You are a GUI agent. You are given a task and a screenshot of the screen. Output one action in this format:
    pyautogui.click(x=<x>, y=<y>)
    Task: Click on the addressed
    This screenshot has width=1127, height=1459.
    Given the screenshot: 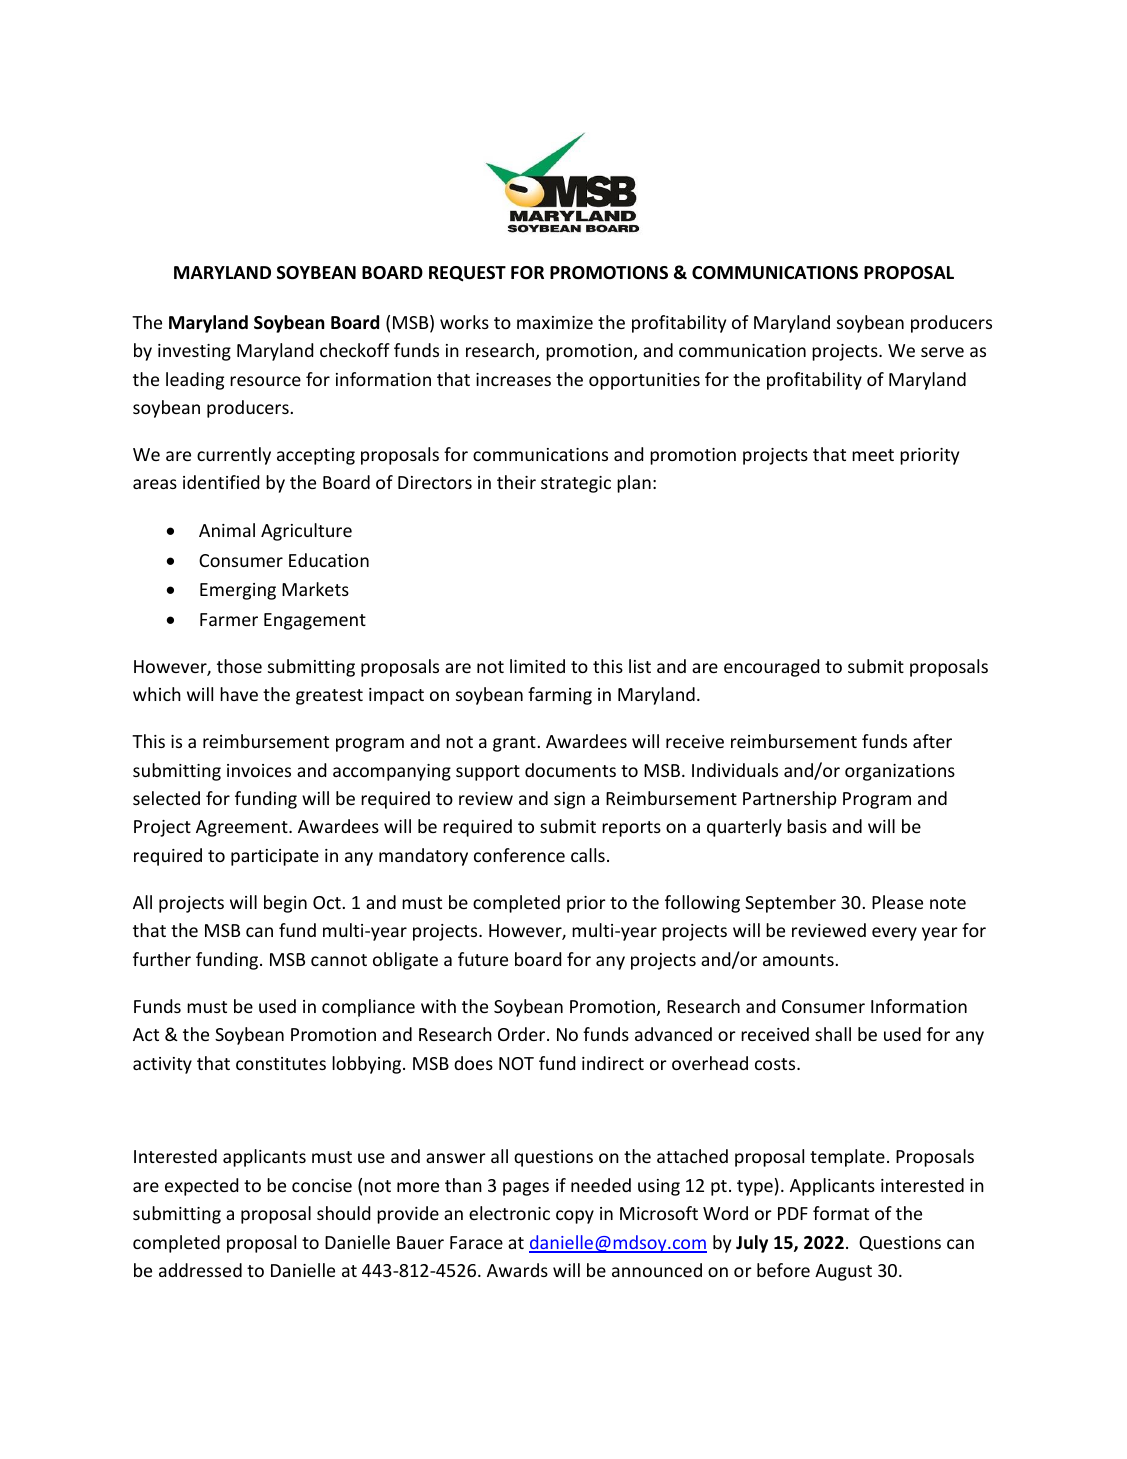 What is the action you would take?
    pyautogui.click(x=200, y=1270)
